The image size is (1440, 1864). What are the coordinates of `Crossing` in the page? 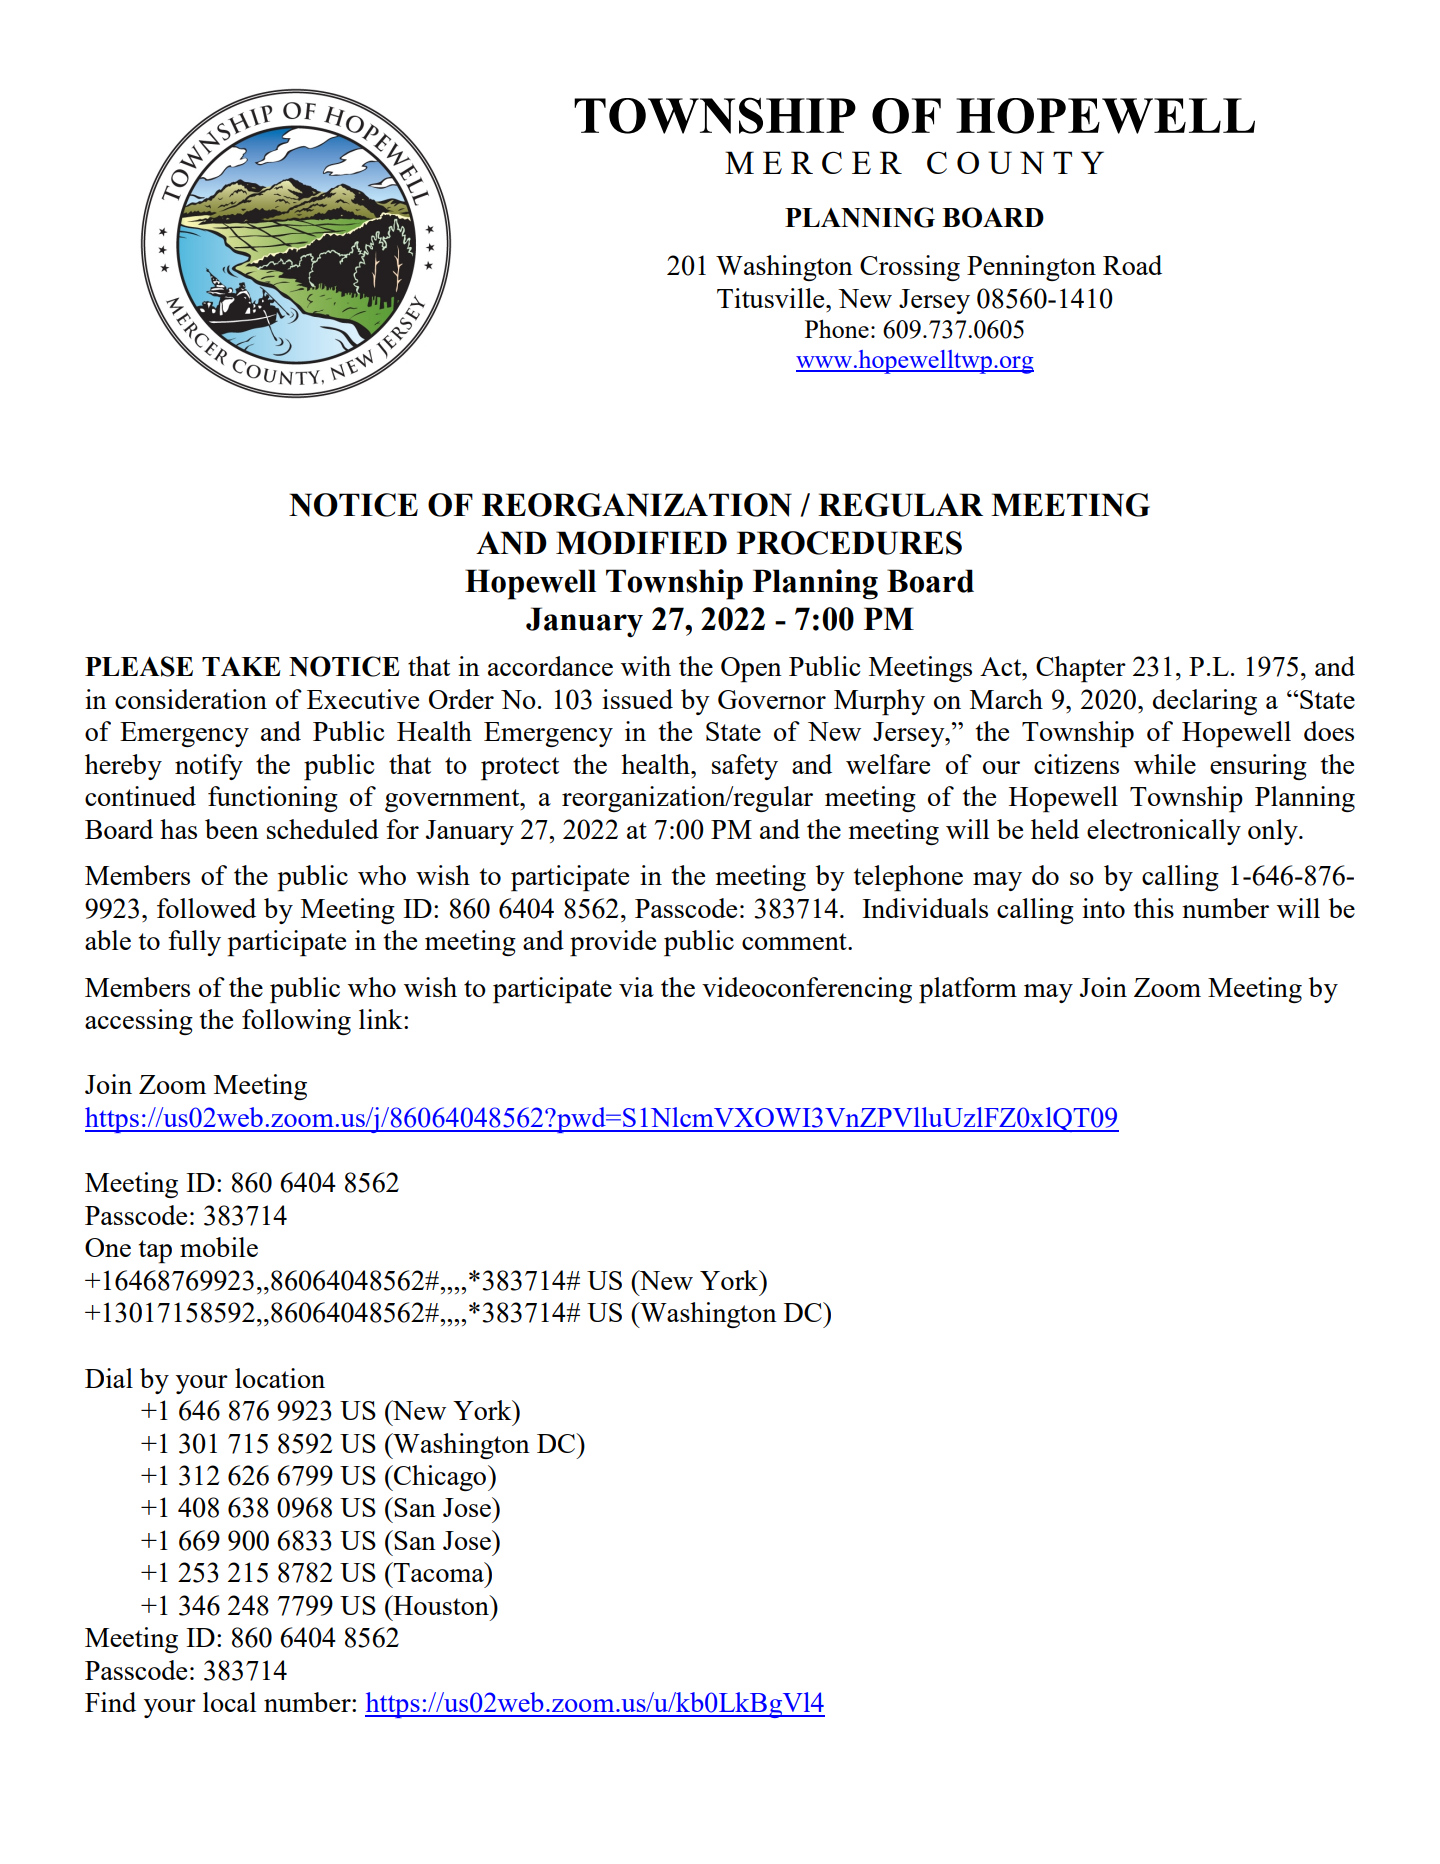 It's located at (910, 268).
